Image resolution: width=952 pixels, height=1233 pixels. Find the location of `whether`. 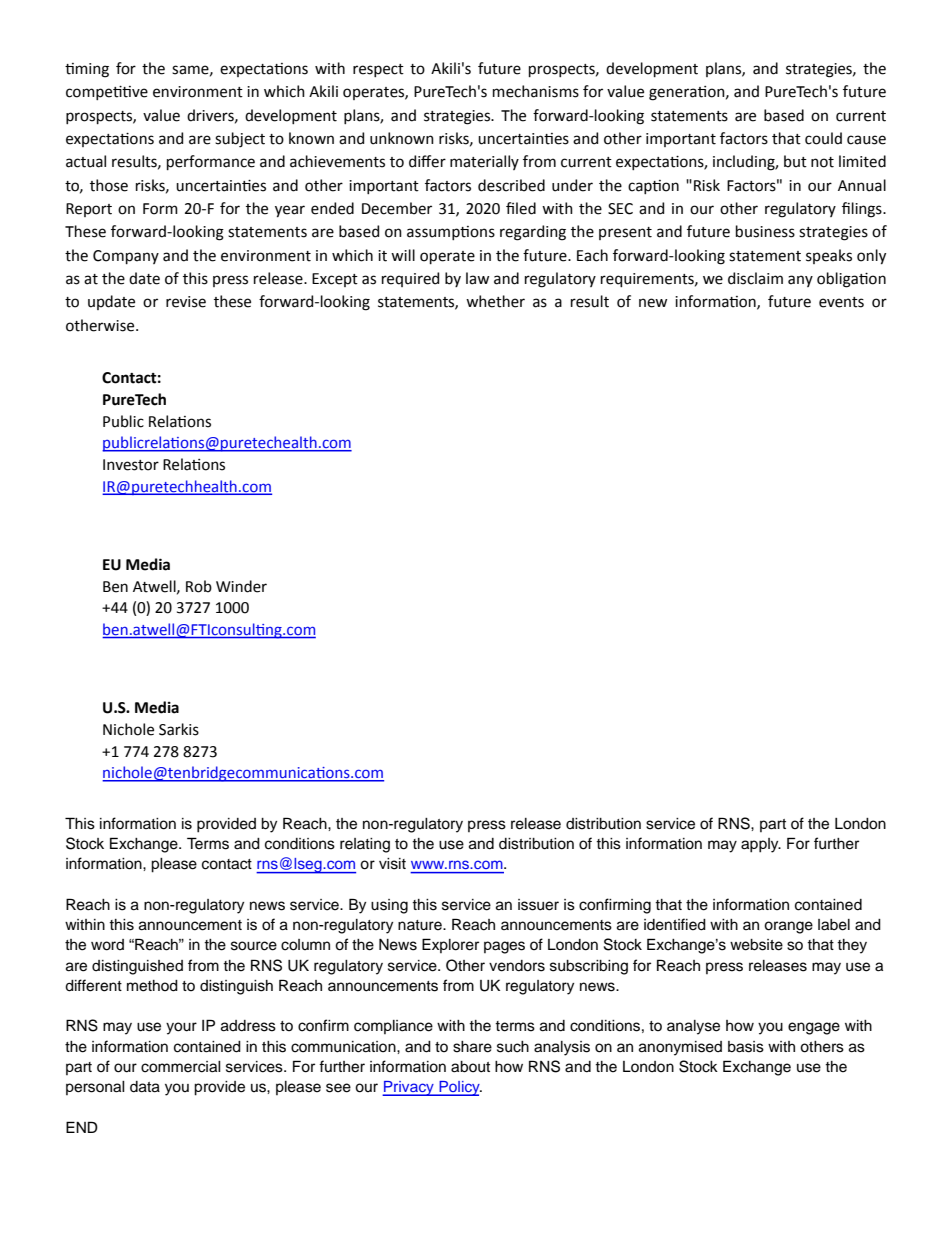

whether is located at coordinates (495, 301).
